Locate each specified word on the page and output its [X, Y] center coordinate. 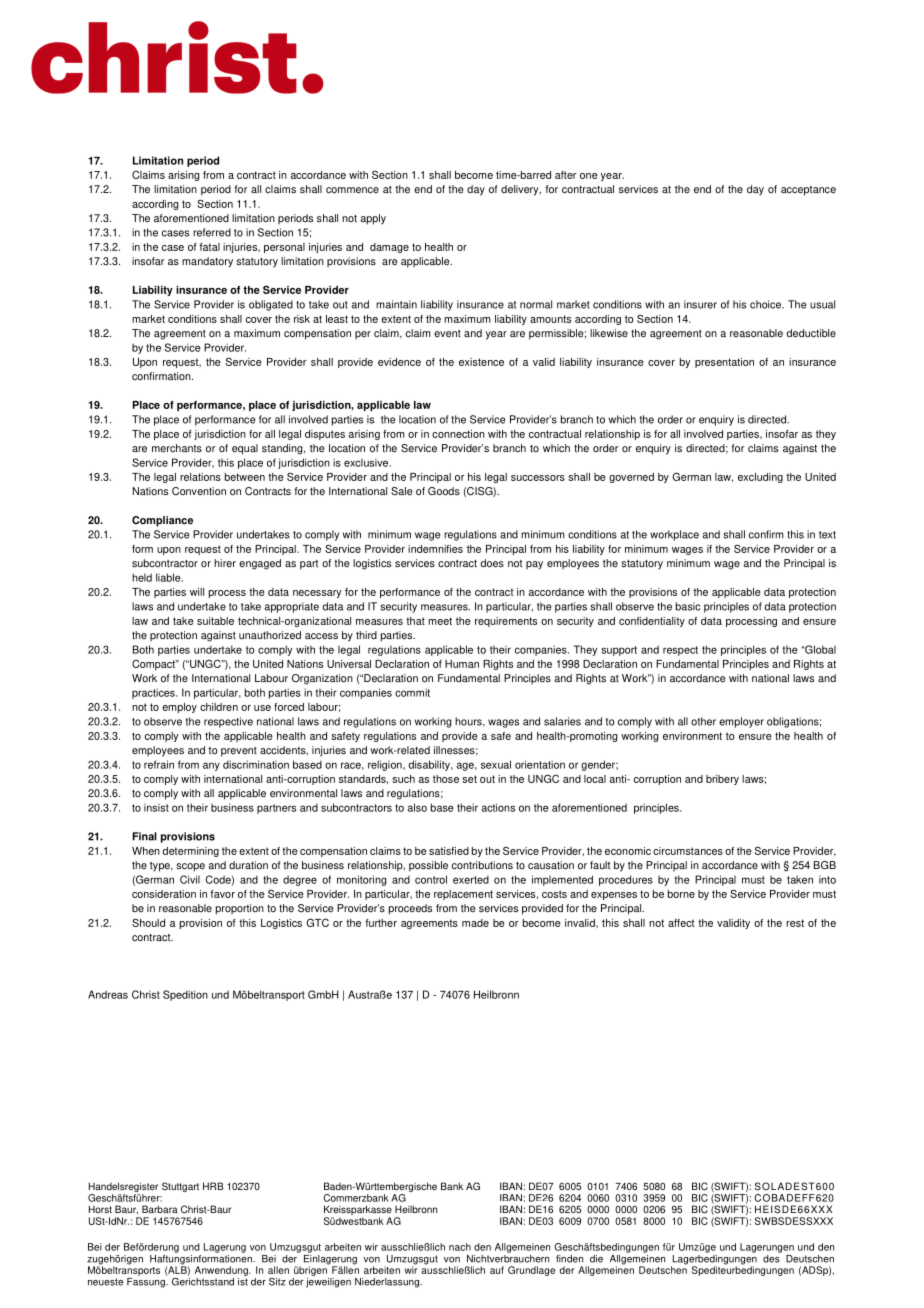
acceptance [808, 191]
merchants [177, 448]
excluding [760, 478]
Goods [444, 491]
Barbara [160, 1209]
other [703, 721]
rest [795, 923]
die [596, 1259]
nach [460, 1247]
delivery [521, 190]
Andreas [108, 994]
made [475, 923]
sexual [496, 764]
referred [212, 232]
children [219, 707]
